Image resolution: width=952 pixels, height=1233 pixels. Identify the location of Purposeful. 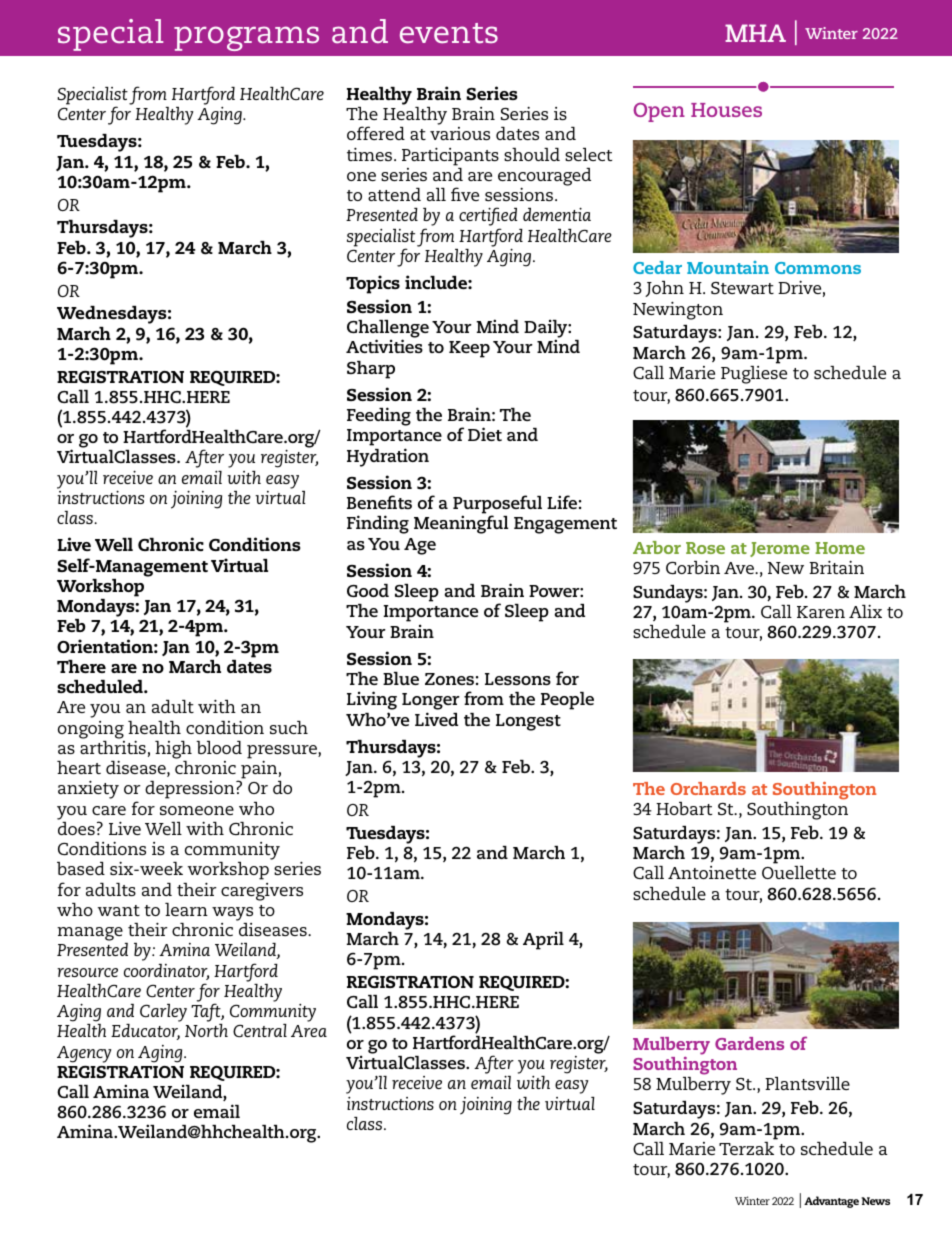
(497, 505).
